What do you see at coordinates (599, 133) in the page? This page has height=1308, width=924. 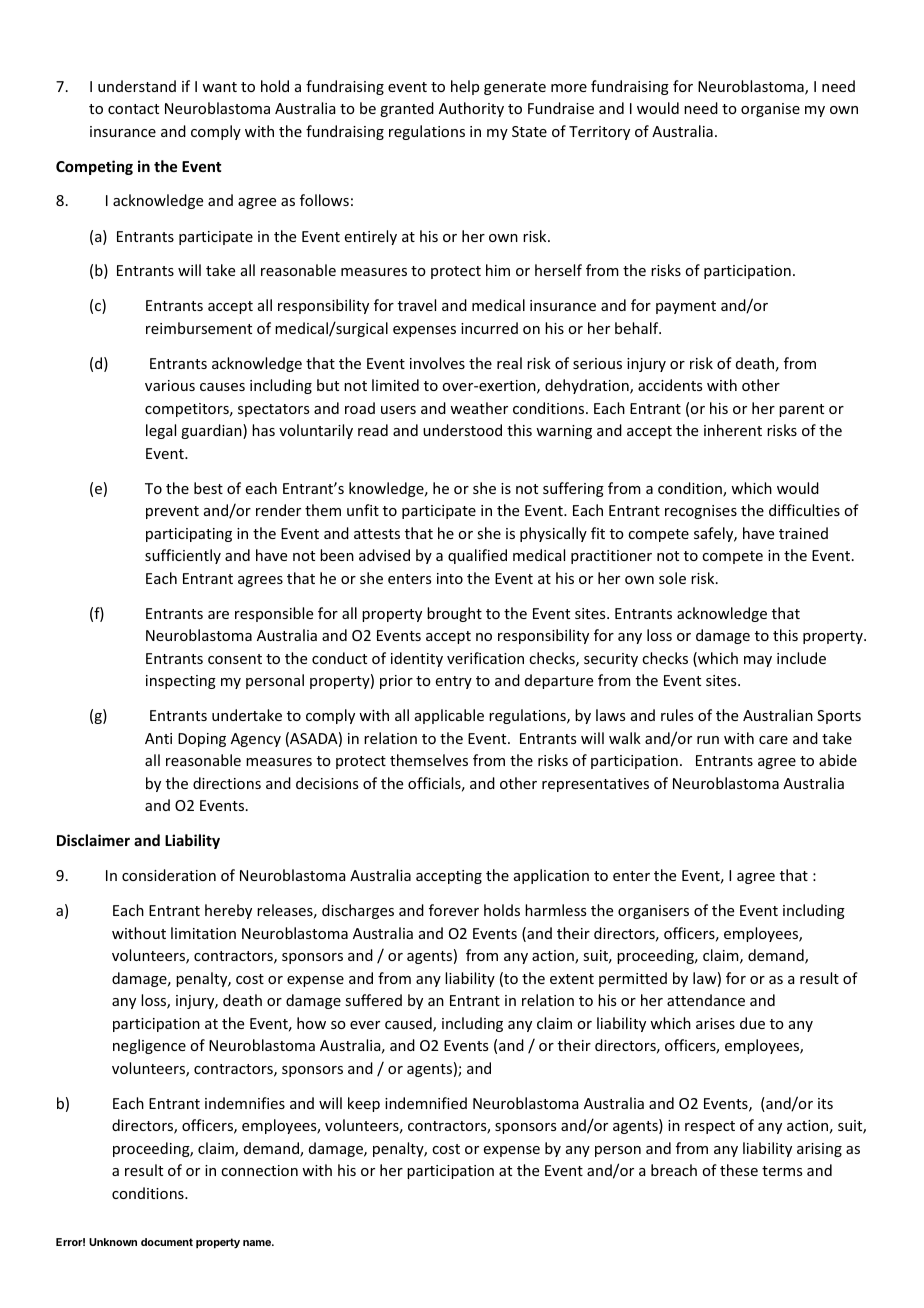 I see `Territory` at bounding box center [599, 133].
